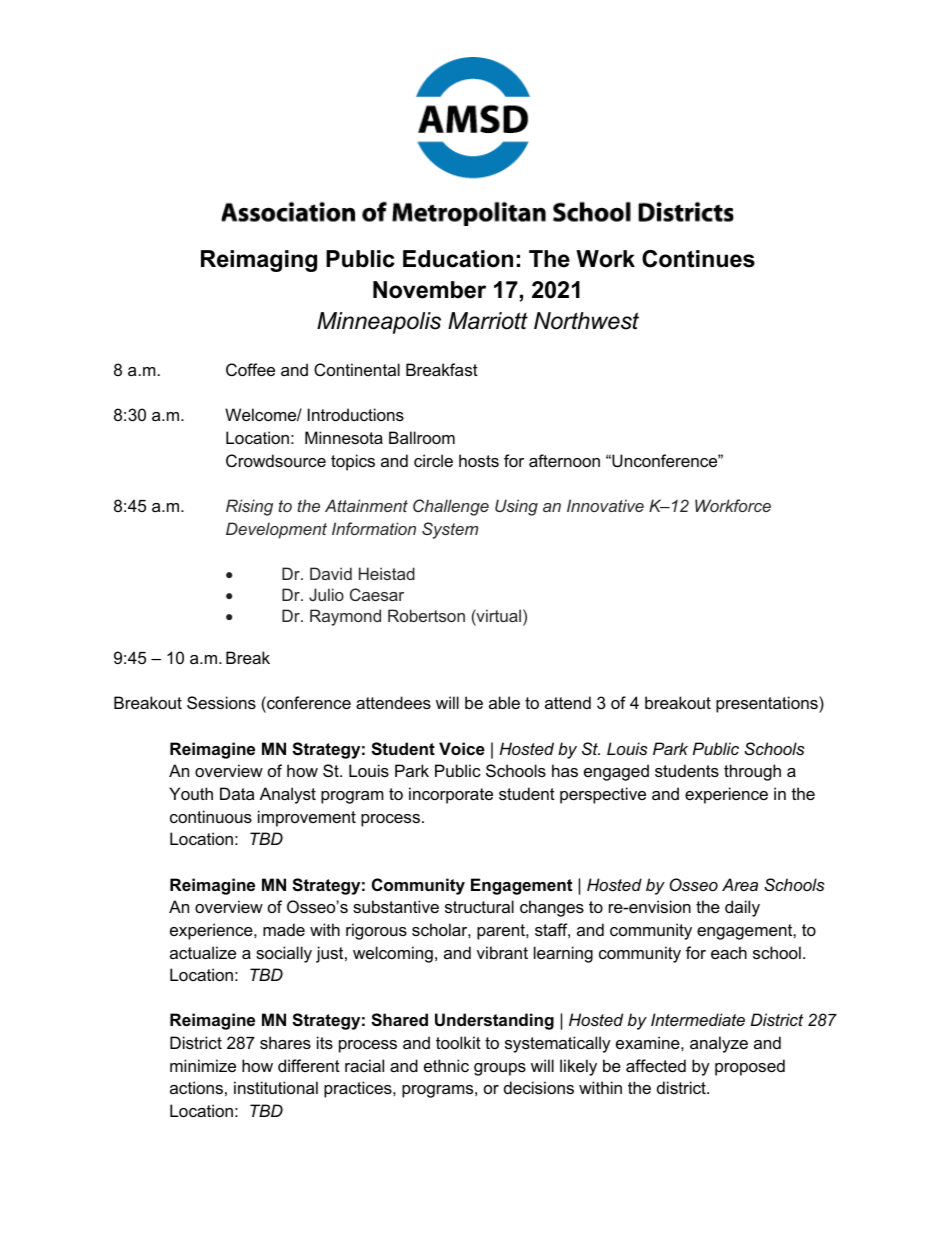 This page has height=1233, width=952. Describe the element at coordinates (451, 795) in the page. I see `incorporate` at that location.
